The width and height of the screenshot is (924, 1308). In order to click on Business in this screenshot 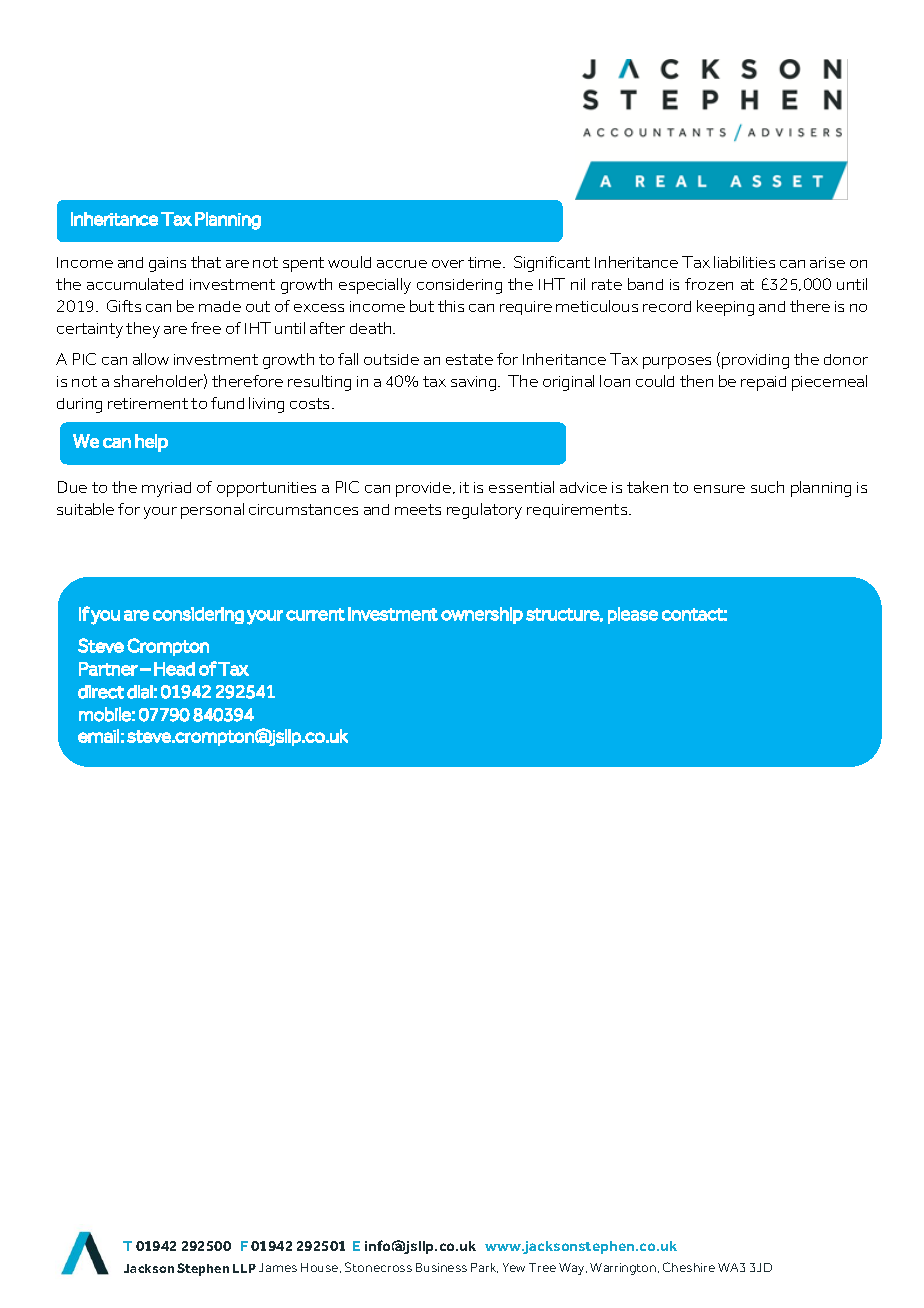, I will do `click(441, 1267)`.
